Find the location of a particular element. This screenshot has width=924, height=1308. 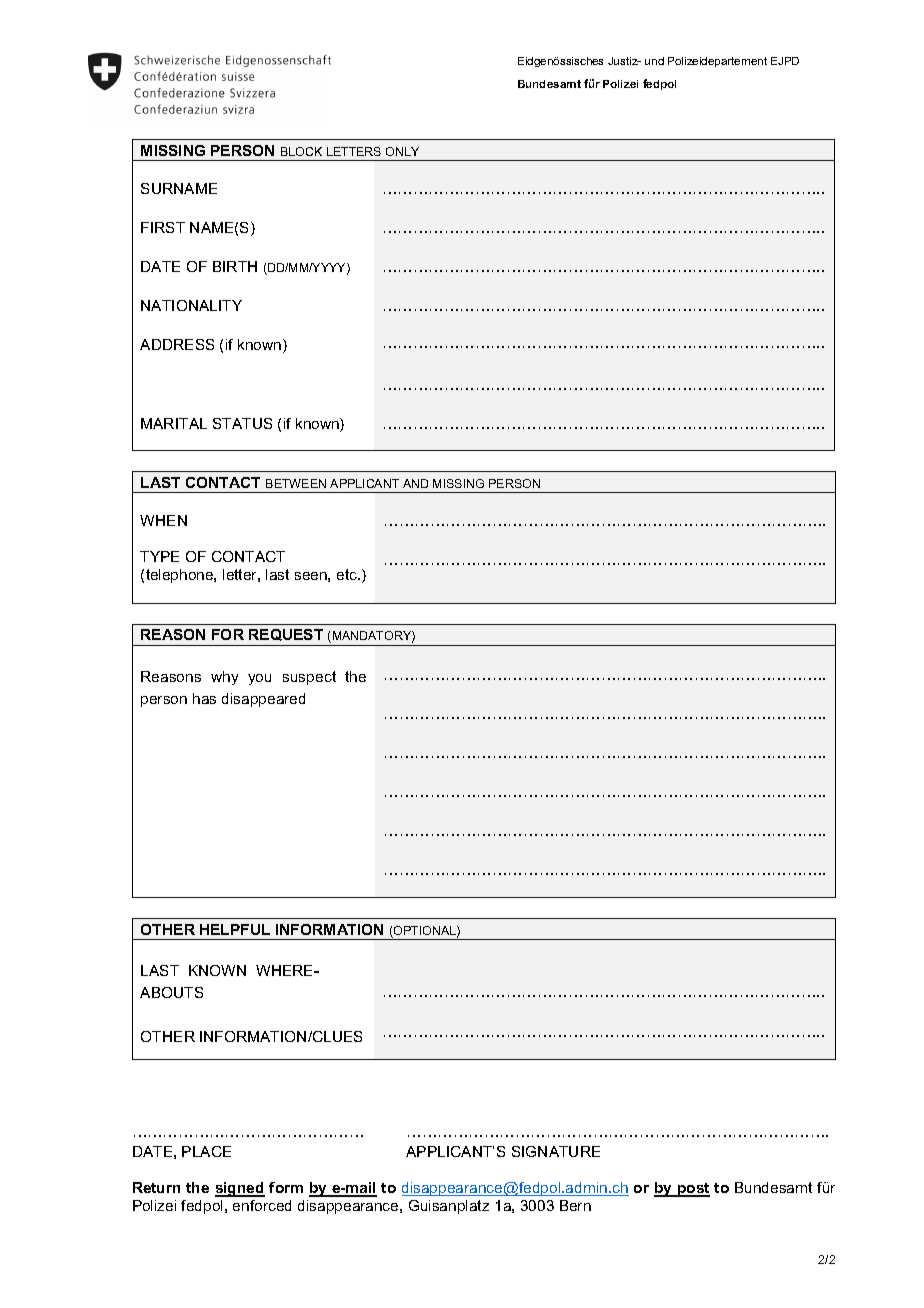

signed is located at coordinates (240, 1189).
